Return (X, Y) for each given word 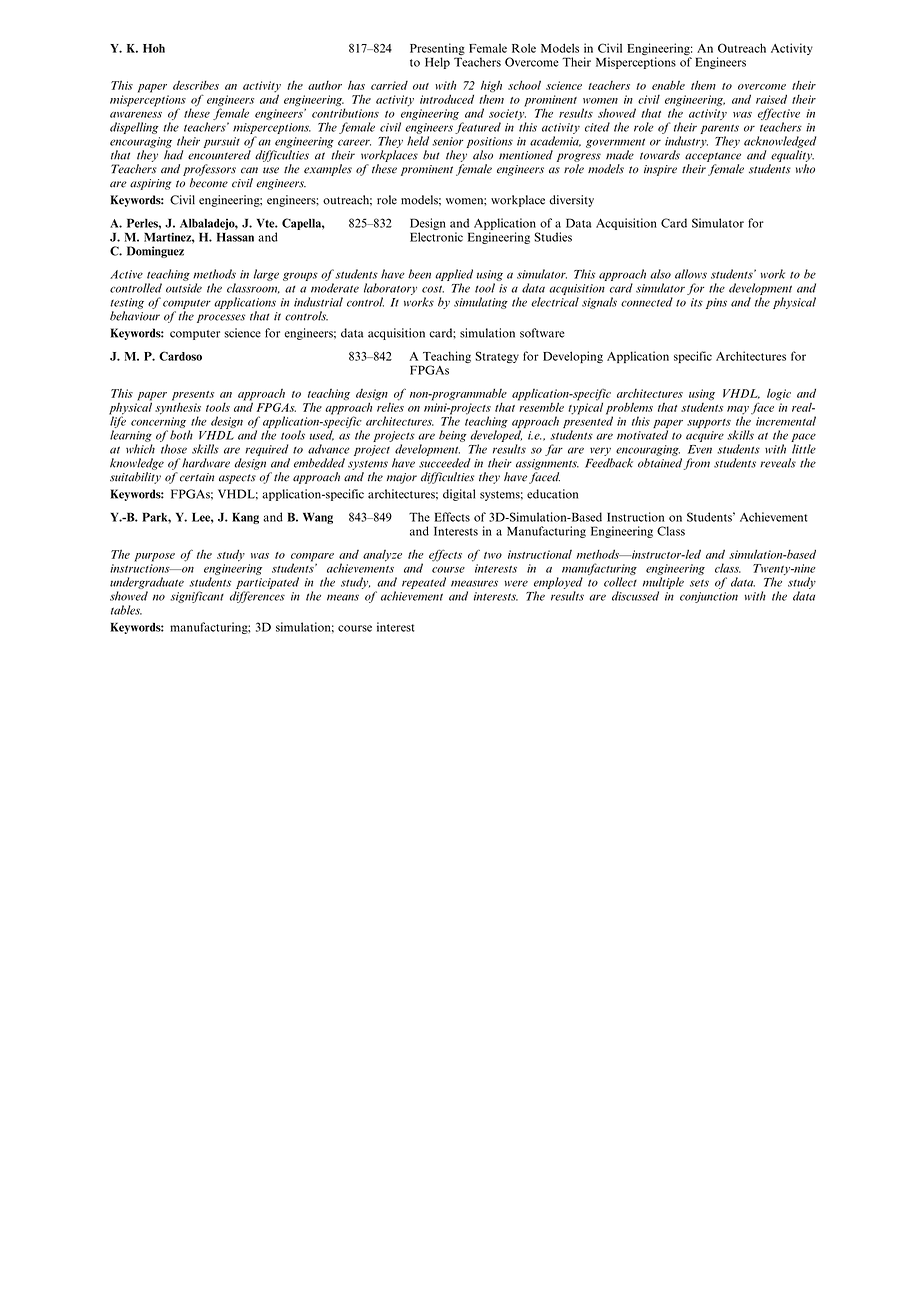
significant (197, 597)
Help (437, 63)
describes (196, 85)
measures (474, 583)
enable (668, 85)
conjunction (709, 597)
